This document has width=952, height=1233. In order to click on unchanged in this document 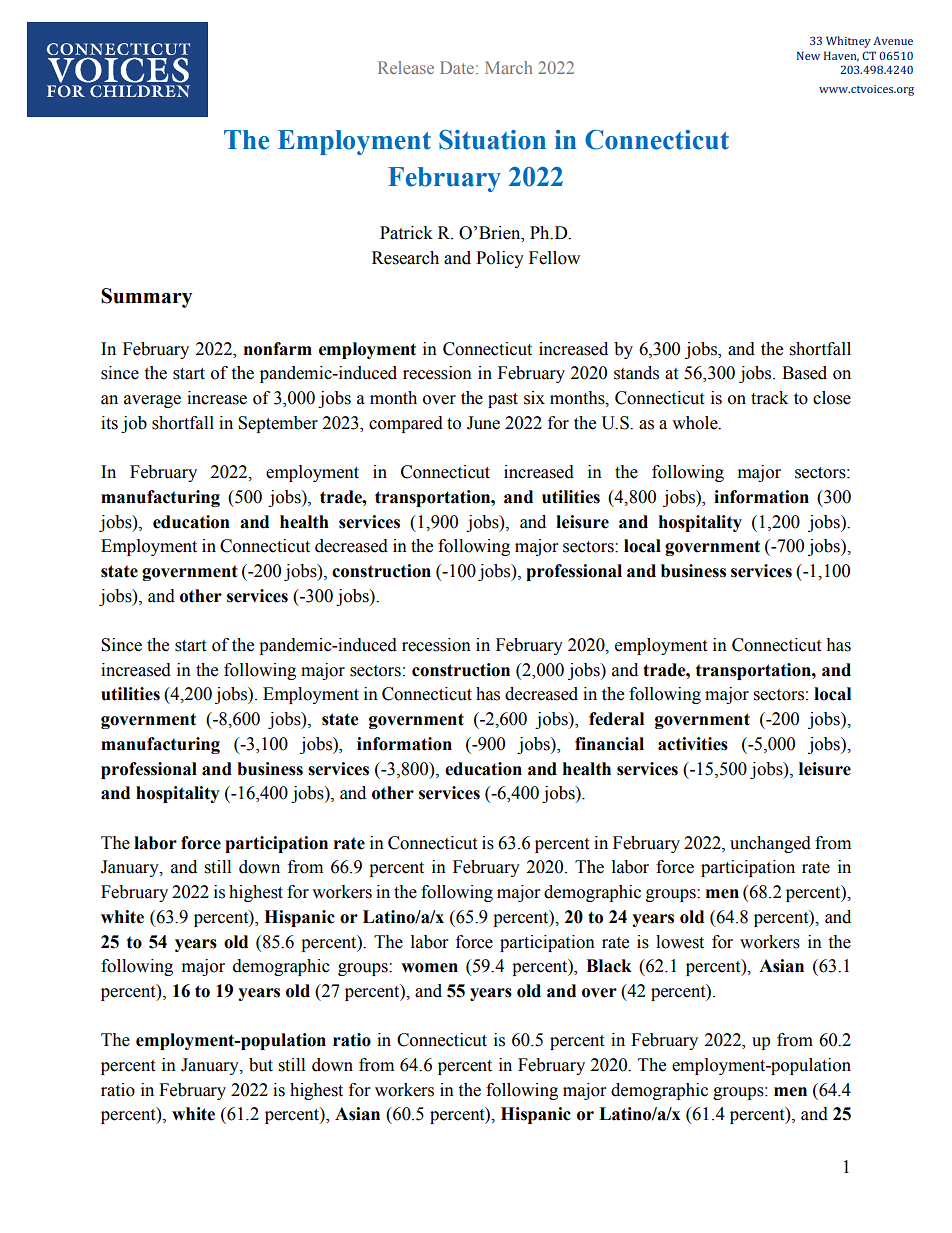, I will do `click(770, 844)`.
